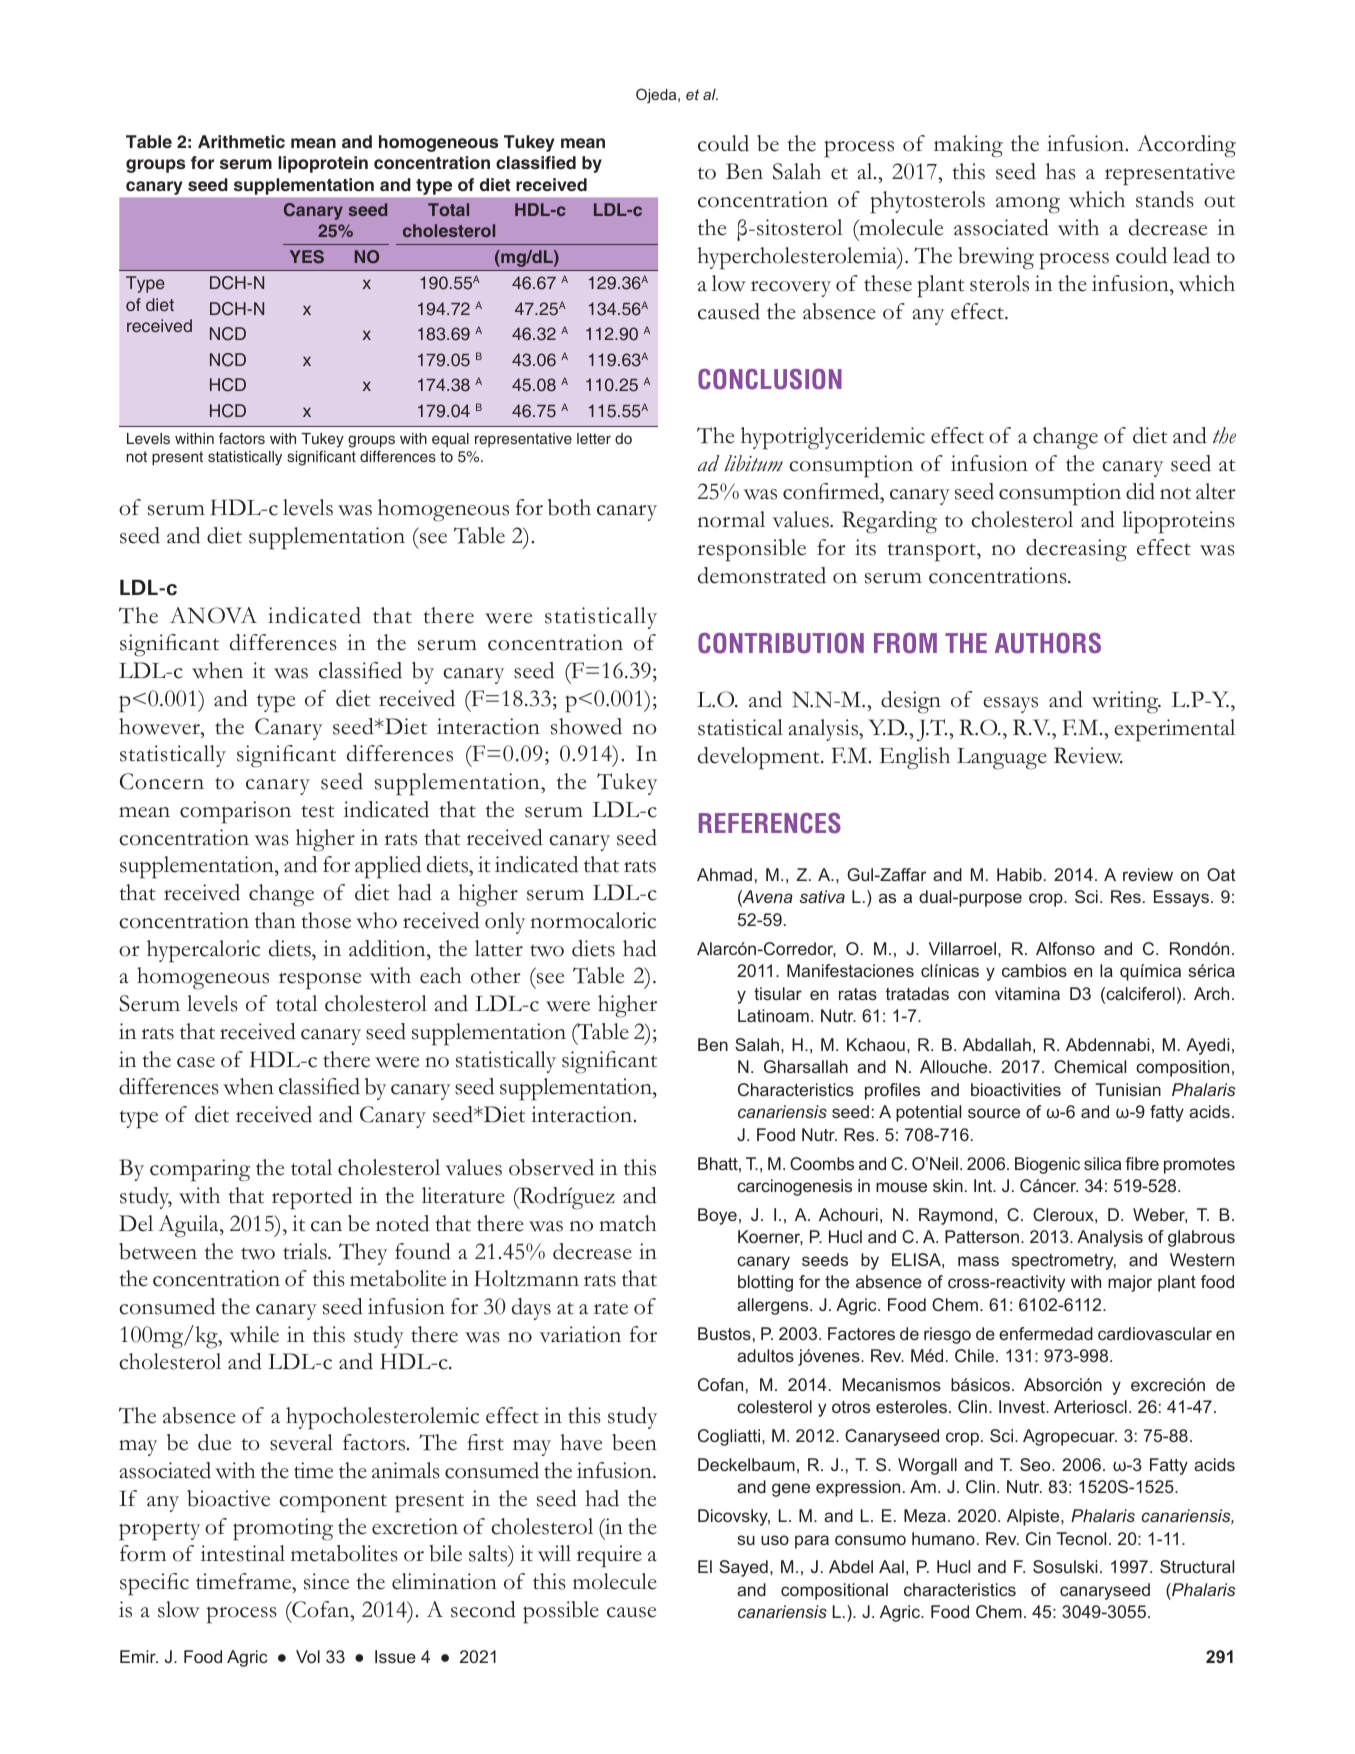 The image size is (1355, 1754). I want to click on Alfonso, so click(1065, 948).
